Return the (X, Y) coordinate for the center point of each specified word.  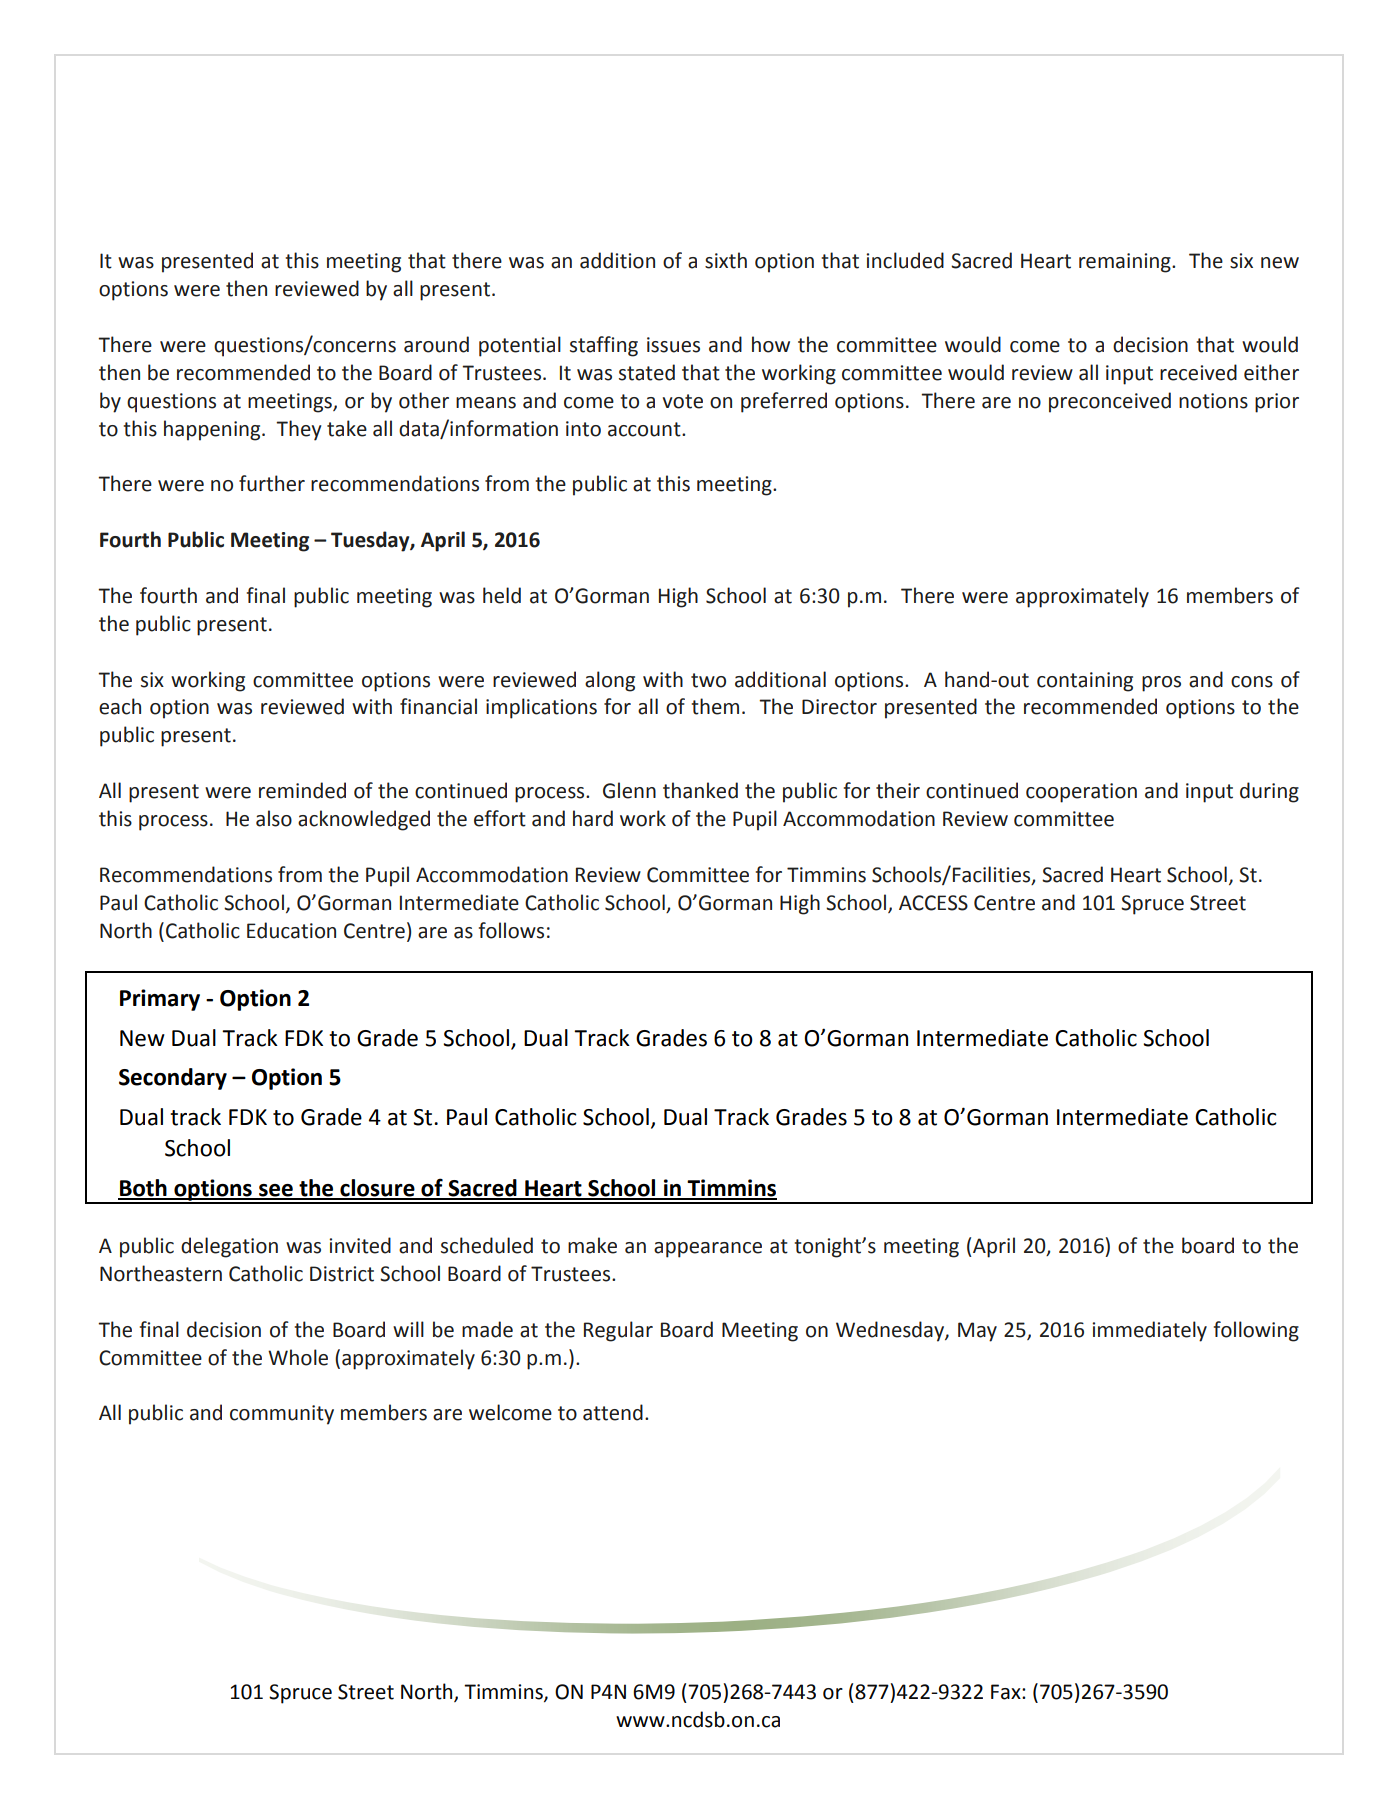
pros (1161, 684)
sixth (726, 260)
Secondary (173, 1079)
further (272, 483)
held (502, 595)
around (436, 344)
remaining (1126, 263)
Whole (298, 1357)
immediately (1149, 1331)
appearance (708, 1250)
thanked (700, 790)
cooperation (1081, 793)
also (274, 818)
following (1256, 1331)
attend (613, 1412)
